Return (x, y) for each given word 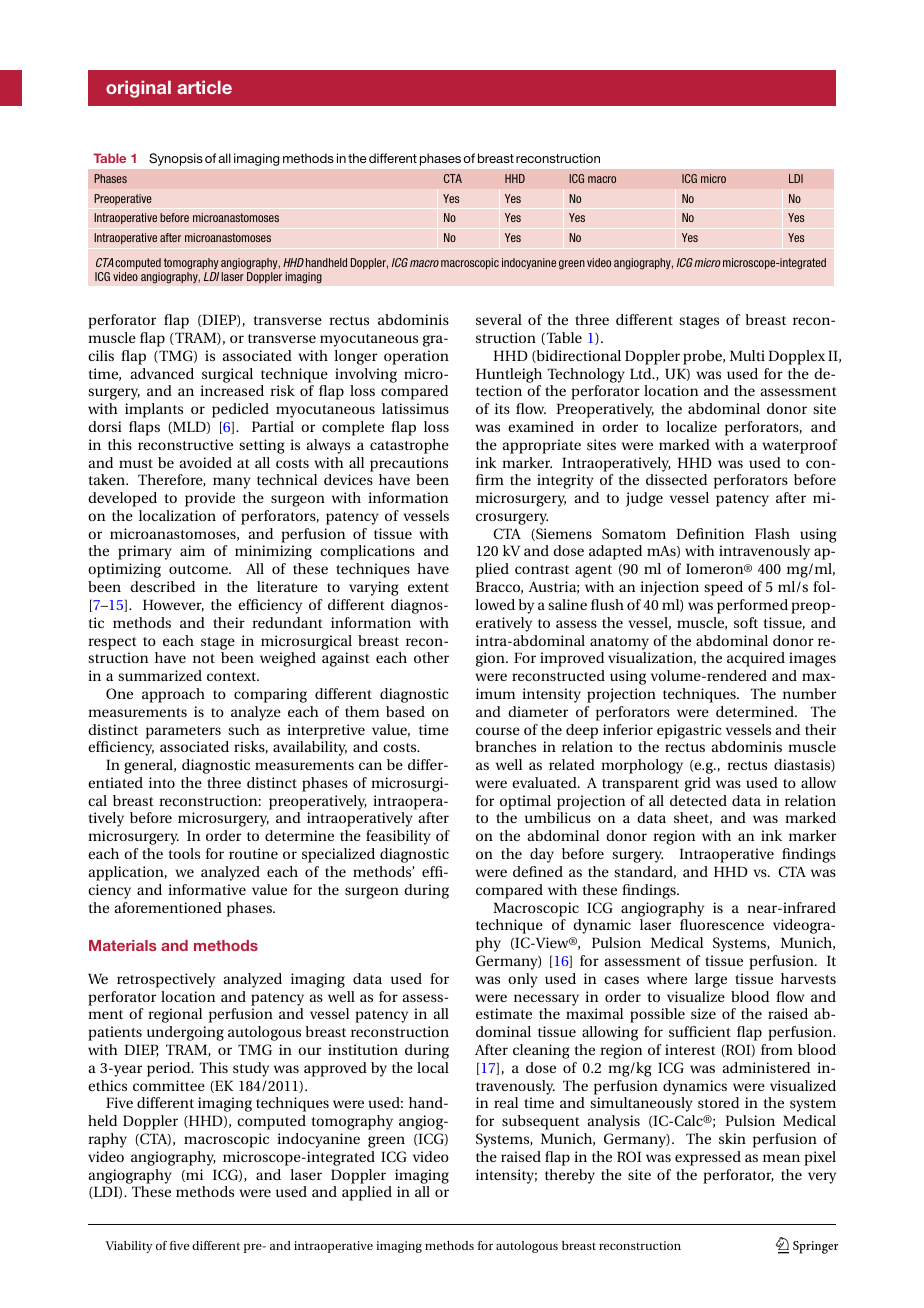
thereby (570, 1176)
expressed (708, 1158)
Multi (747, 355)
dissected (676, 479)
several (499, 319)
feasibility (398, 837)
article (204, 87)
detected (698, 800)
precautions (409, 464)
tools (184, 853)
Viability (129, 1247)
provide (210, 499)
